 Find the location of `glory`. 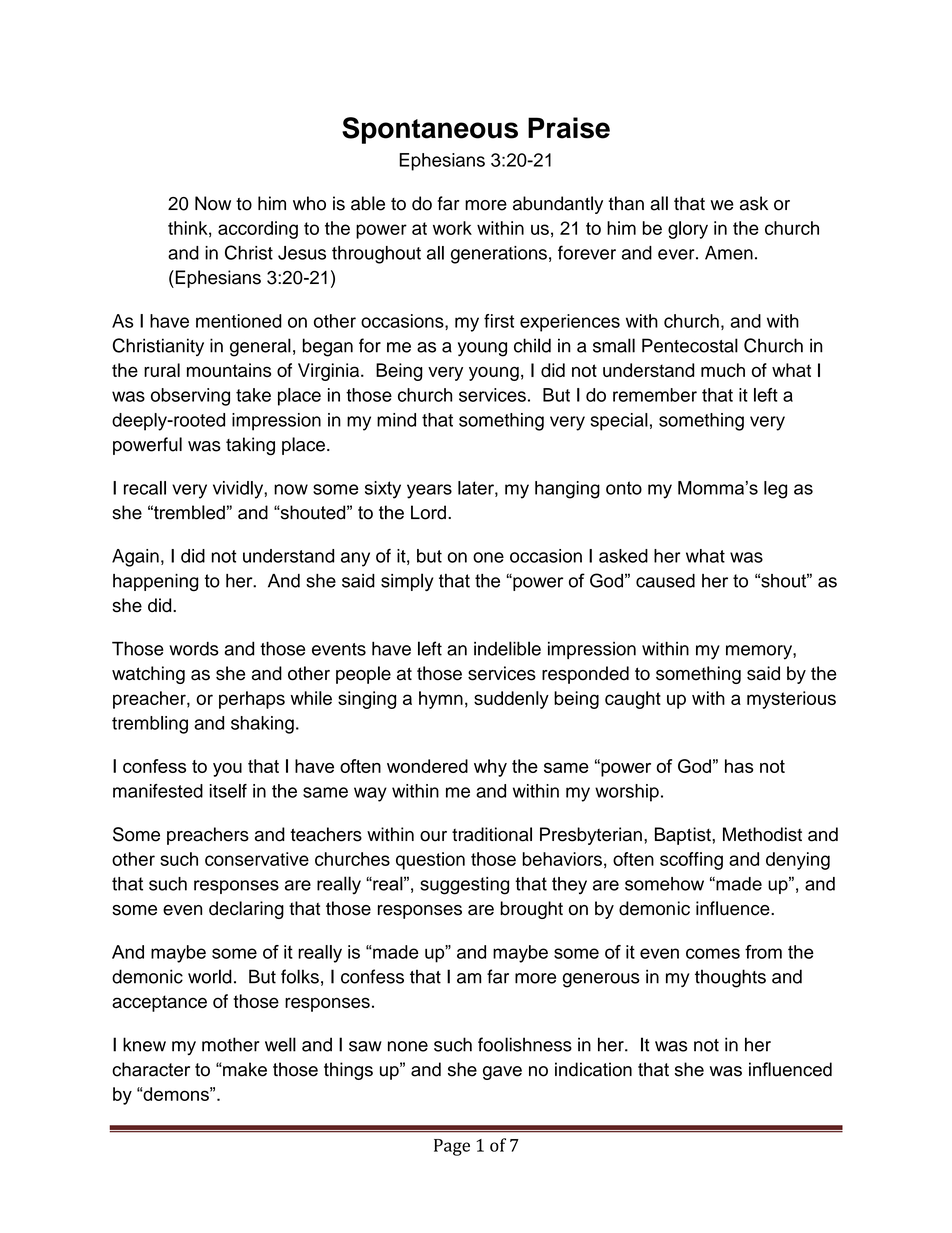

glory is located at coordinates (688, 230).
